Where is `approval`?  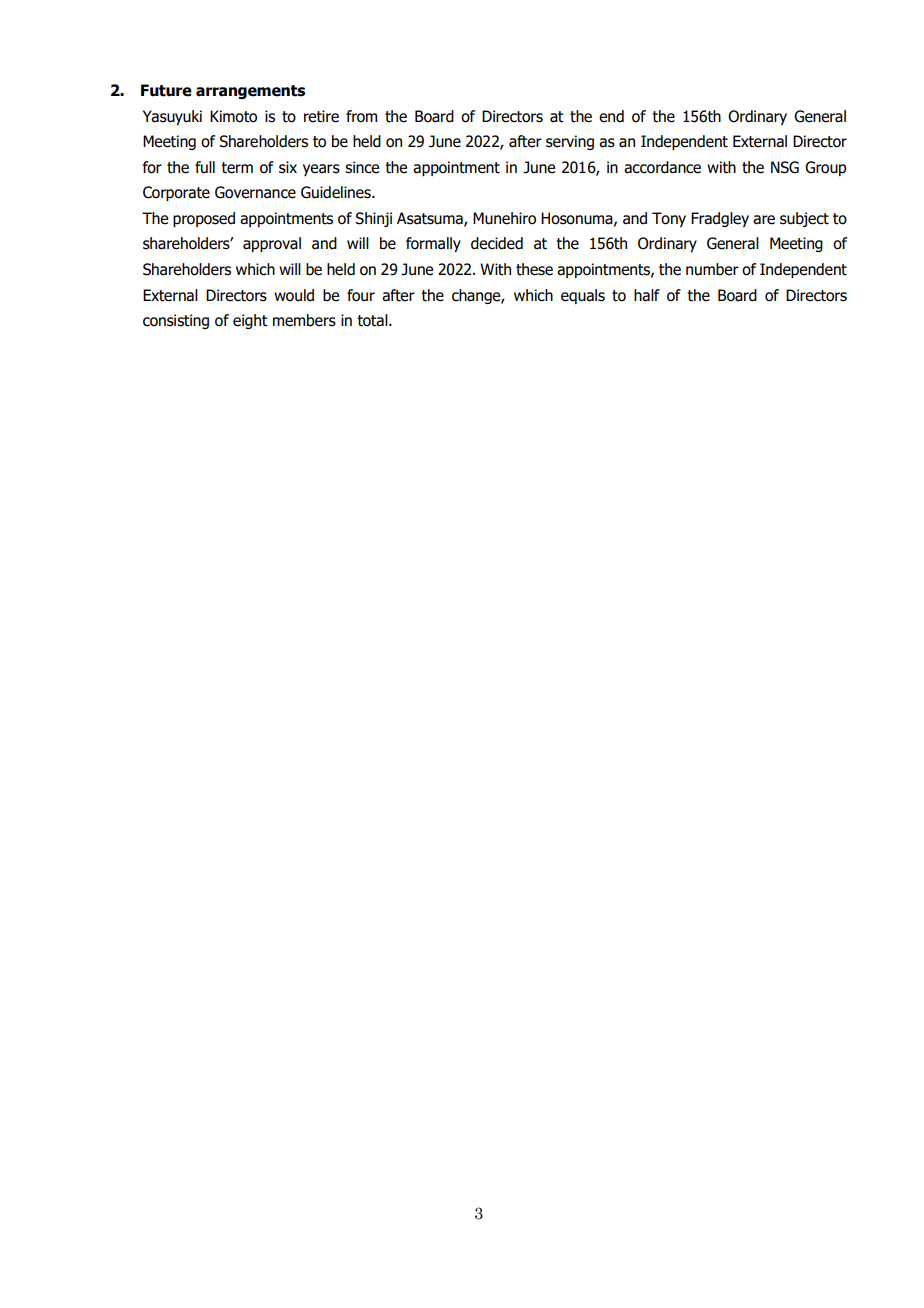
approval is located at coordinates (272, 244).
